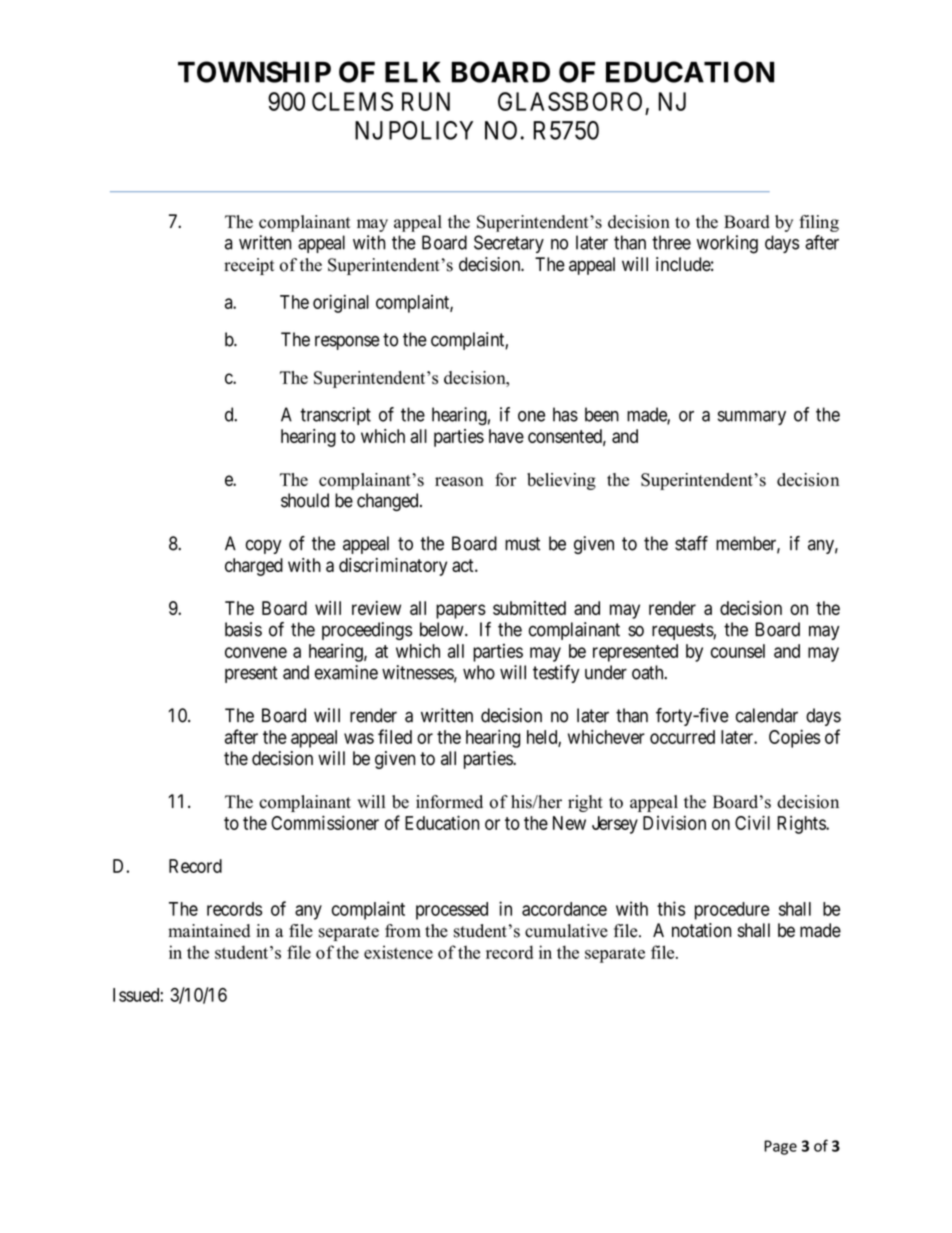  What do you see at coordinates (819, 223) in the screenshot?
I see `filing` at bounding box center [819, 223].
